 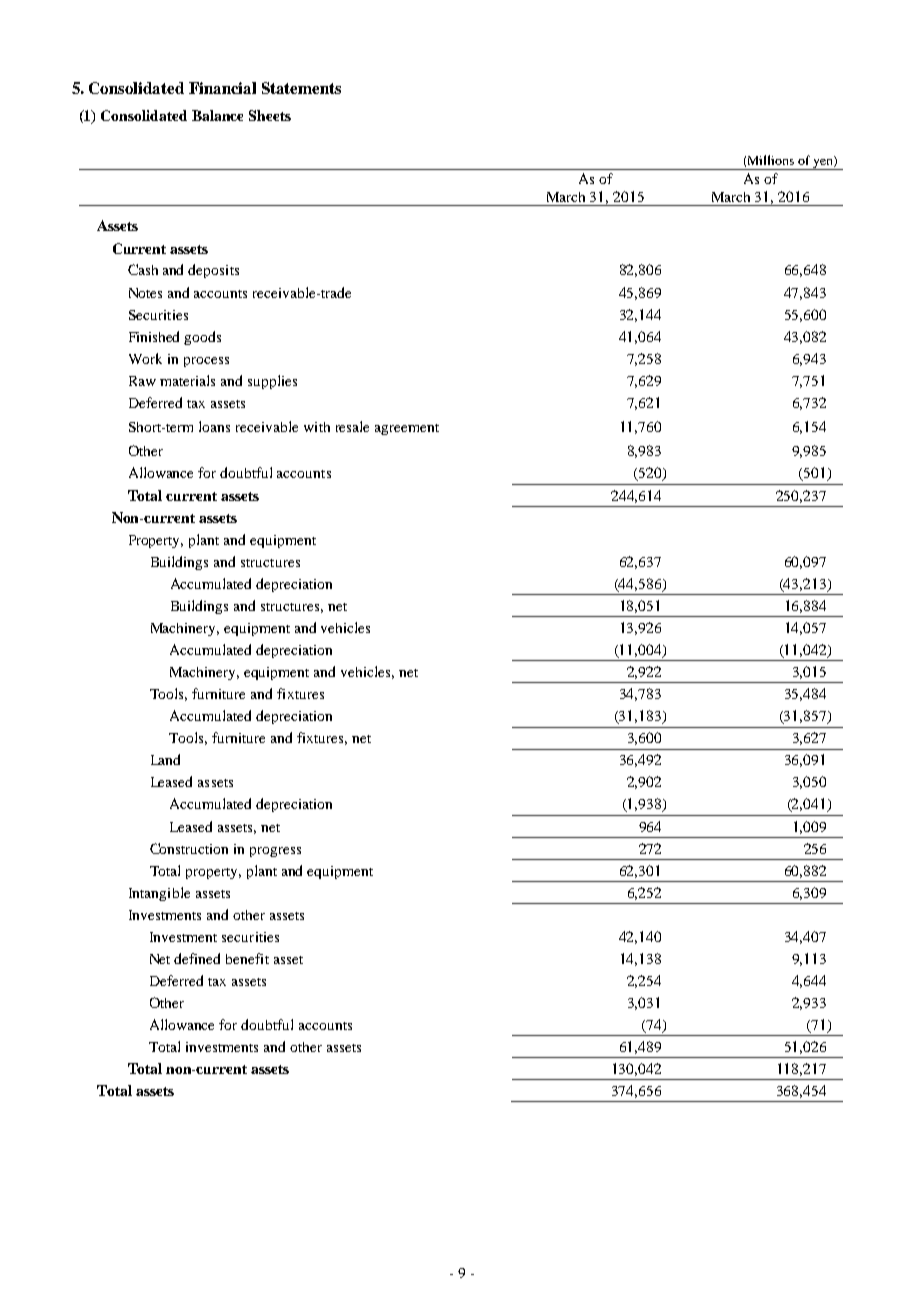 What do you see at coordinates (270, 115) in the image?
I see `Sheets` at bounding box center [270, 115].
